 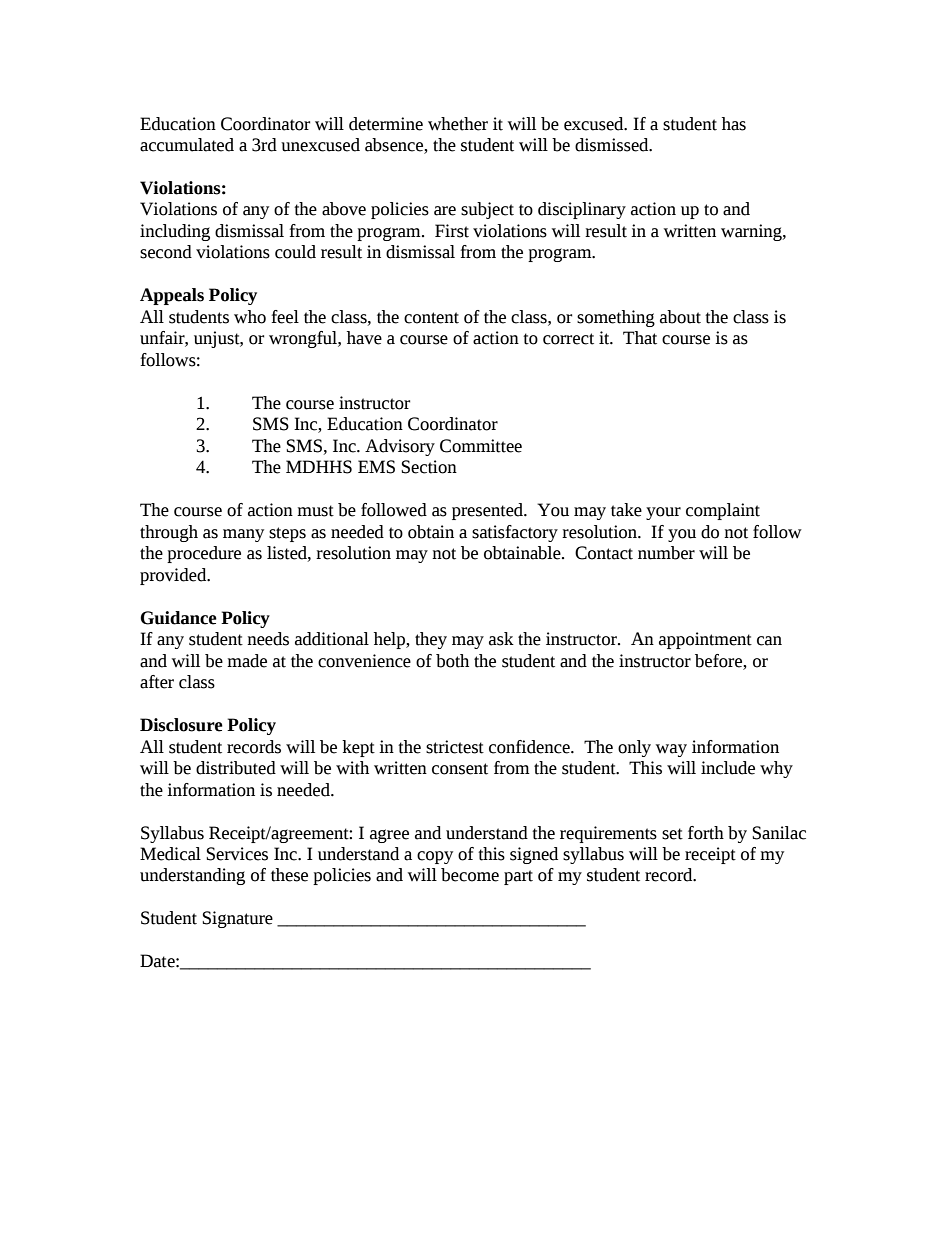 I want to click on accumulated, so click(x=187, y=145).
